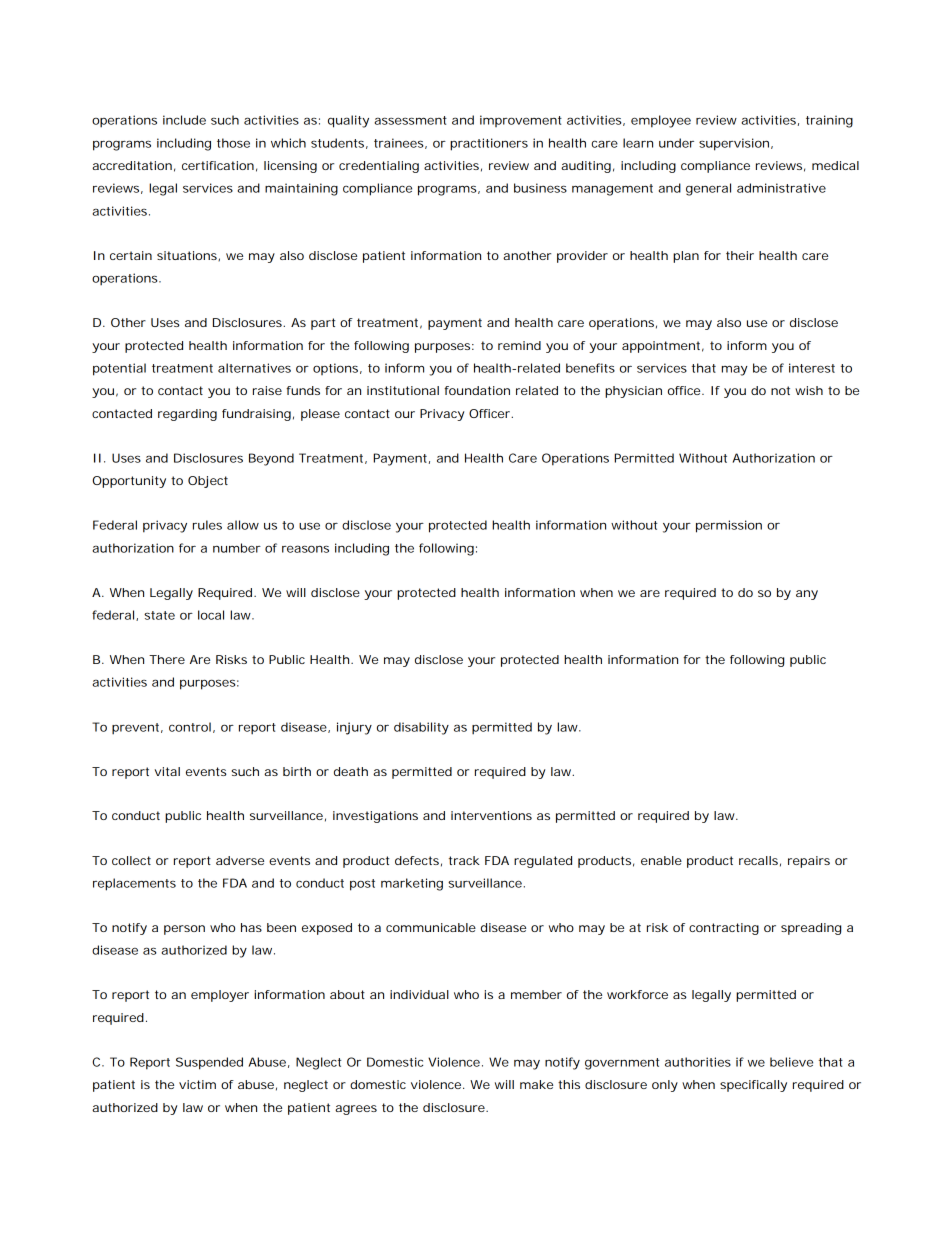  I want to click on track, so click(464, 860).
